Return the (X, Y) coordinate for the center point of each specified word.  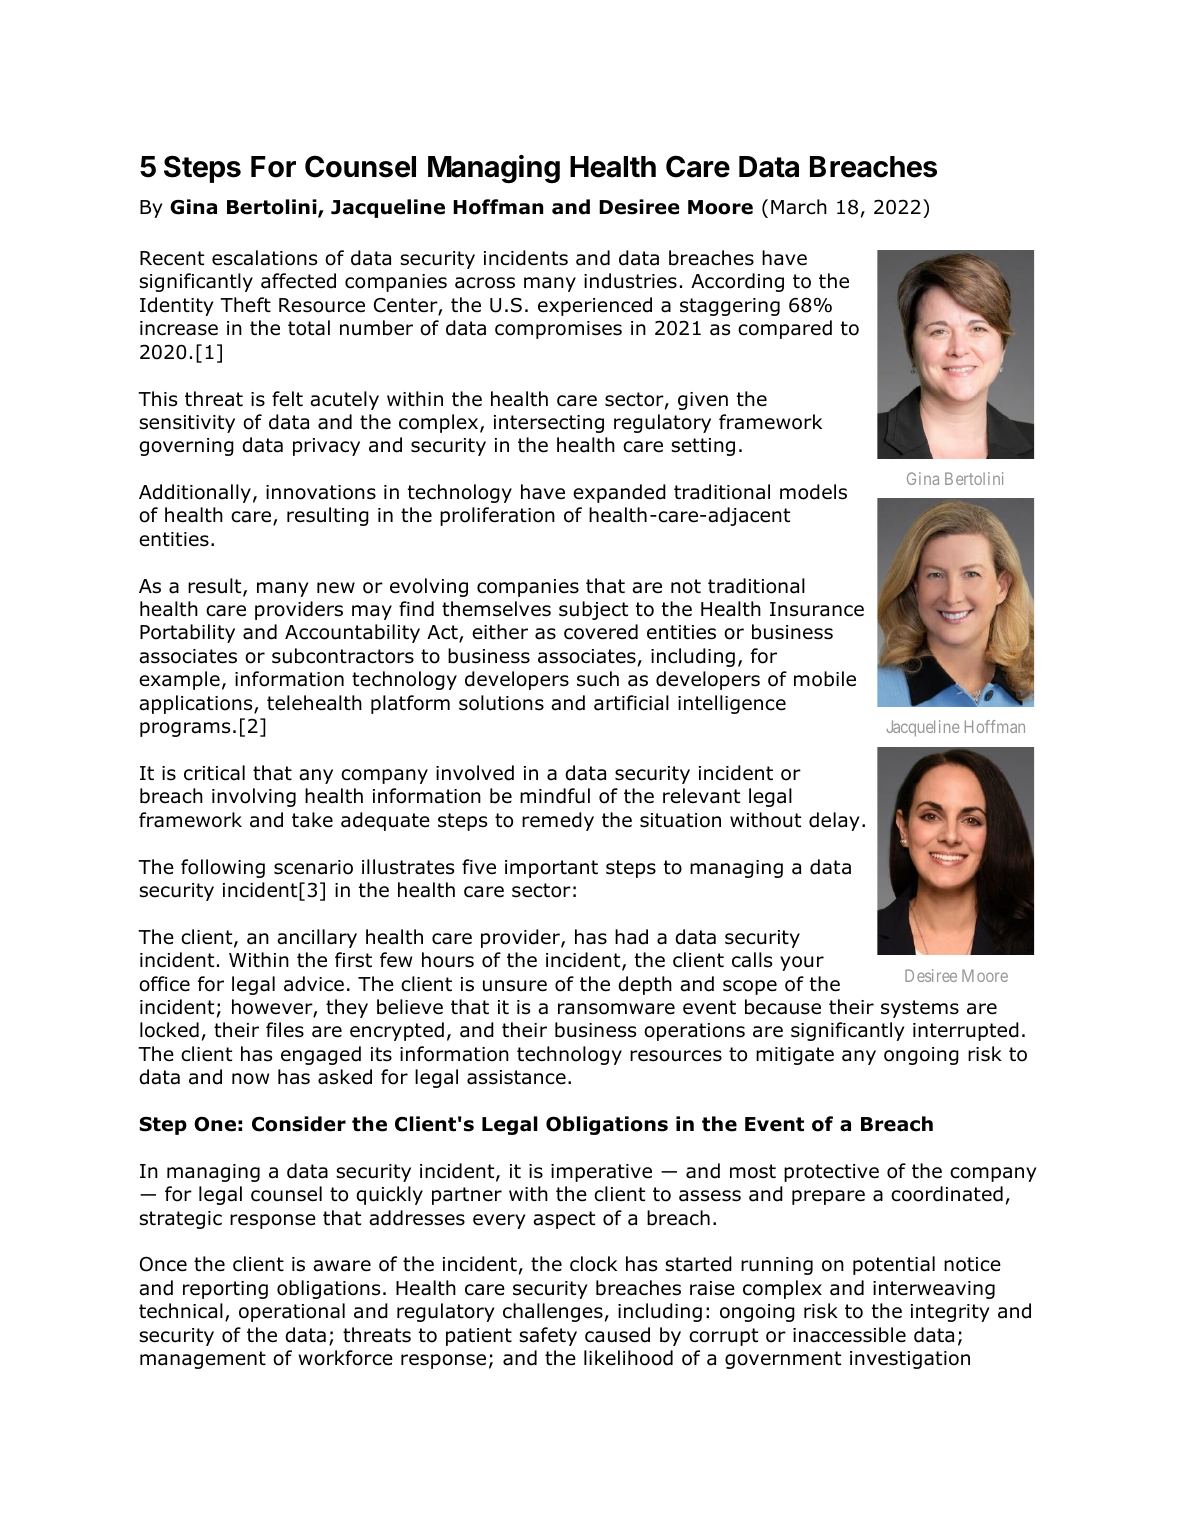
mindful (555, 796)
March (799, 207)
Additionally (195, 493)
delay (834, 821)
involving (254, 797)
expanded (619, 493)
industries (630, 281)
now (250, 1079)
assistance (516, 1077)
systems (920, 1009)
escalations (264, 258)
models (813, 492)
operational (292, 1312)
